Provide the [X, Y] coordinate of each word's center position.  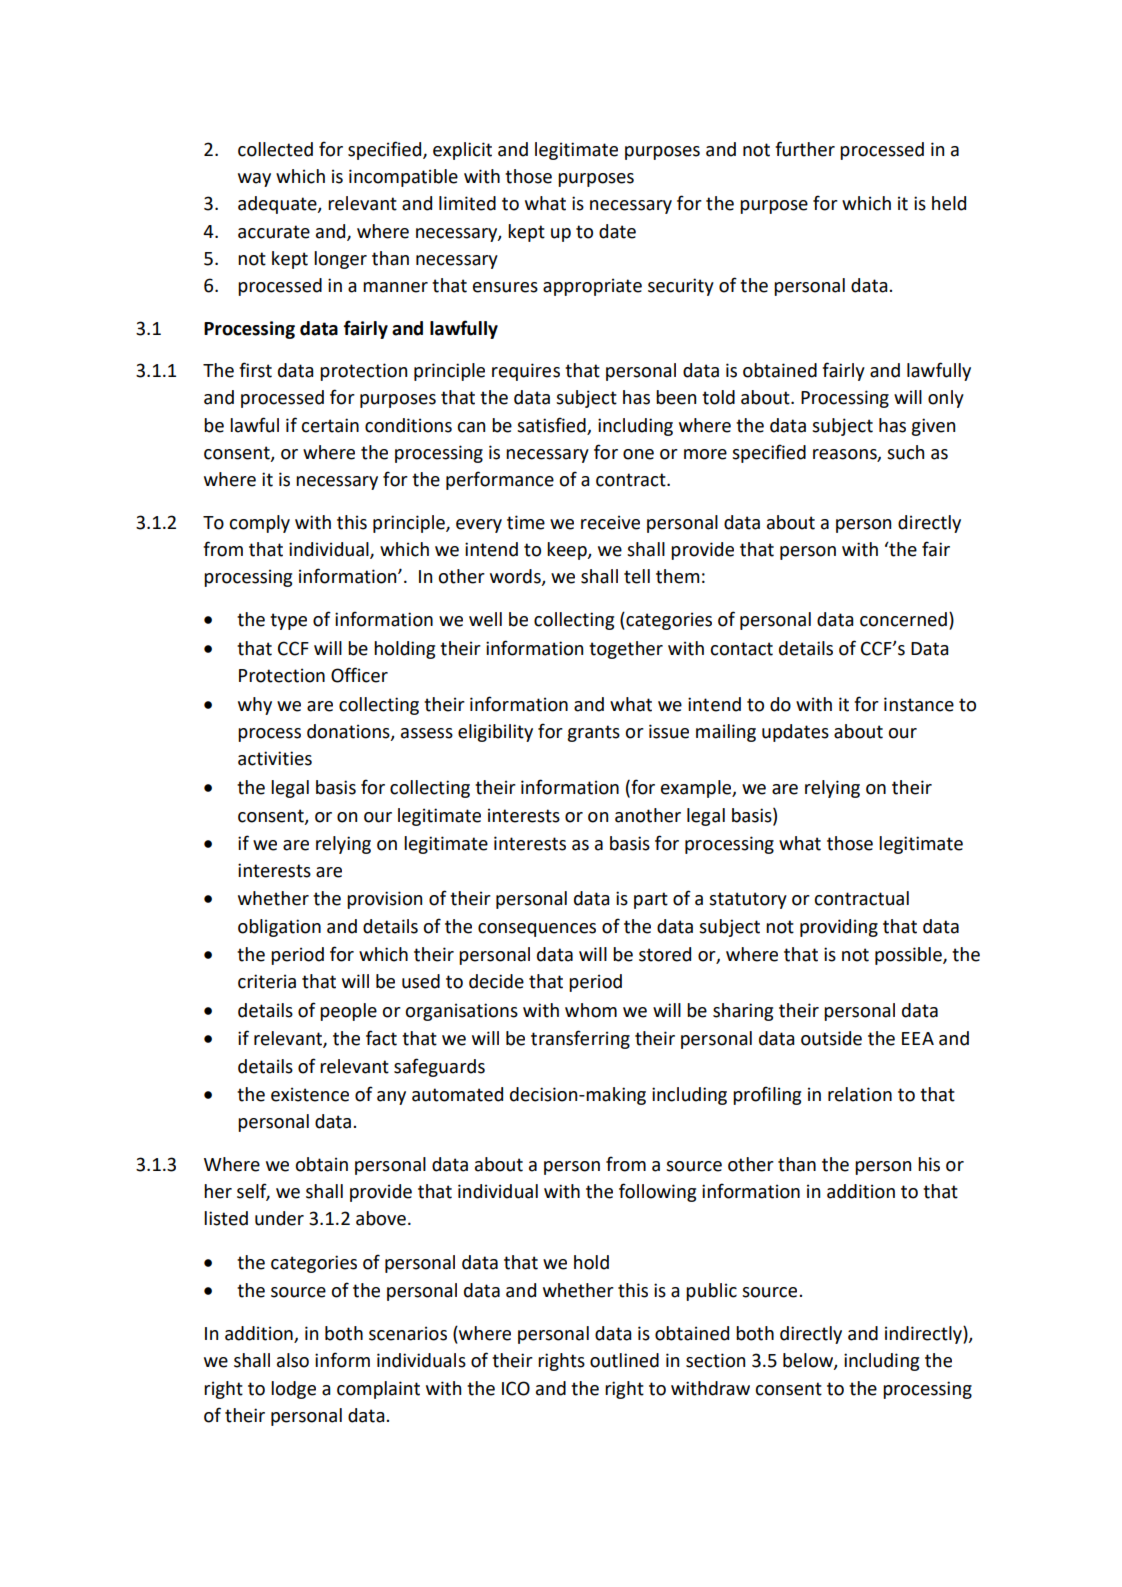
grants [593, 733]
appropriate [592, 287]
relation [860, 1094]
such [905, 452]
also [293, 1360]
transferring [580, 1039]
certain [330, 425]
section [715, 1360]
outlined [624, 1360]
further [805, 149]
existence [310, 1094]
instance [919, 704]
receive [610, 522]
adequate [278, 205]
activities [275, 758]
